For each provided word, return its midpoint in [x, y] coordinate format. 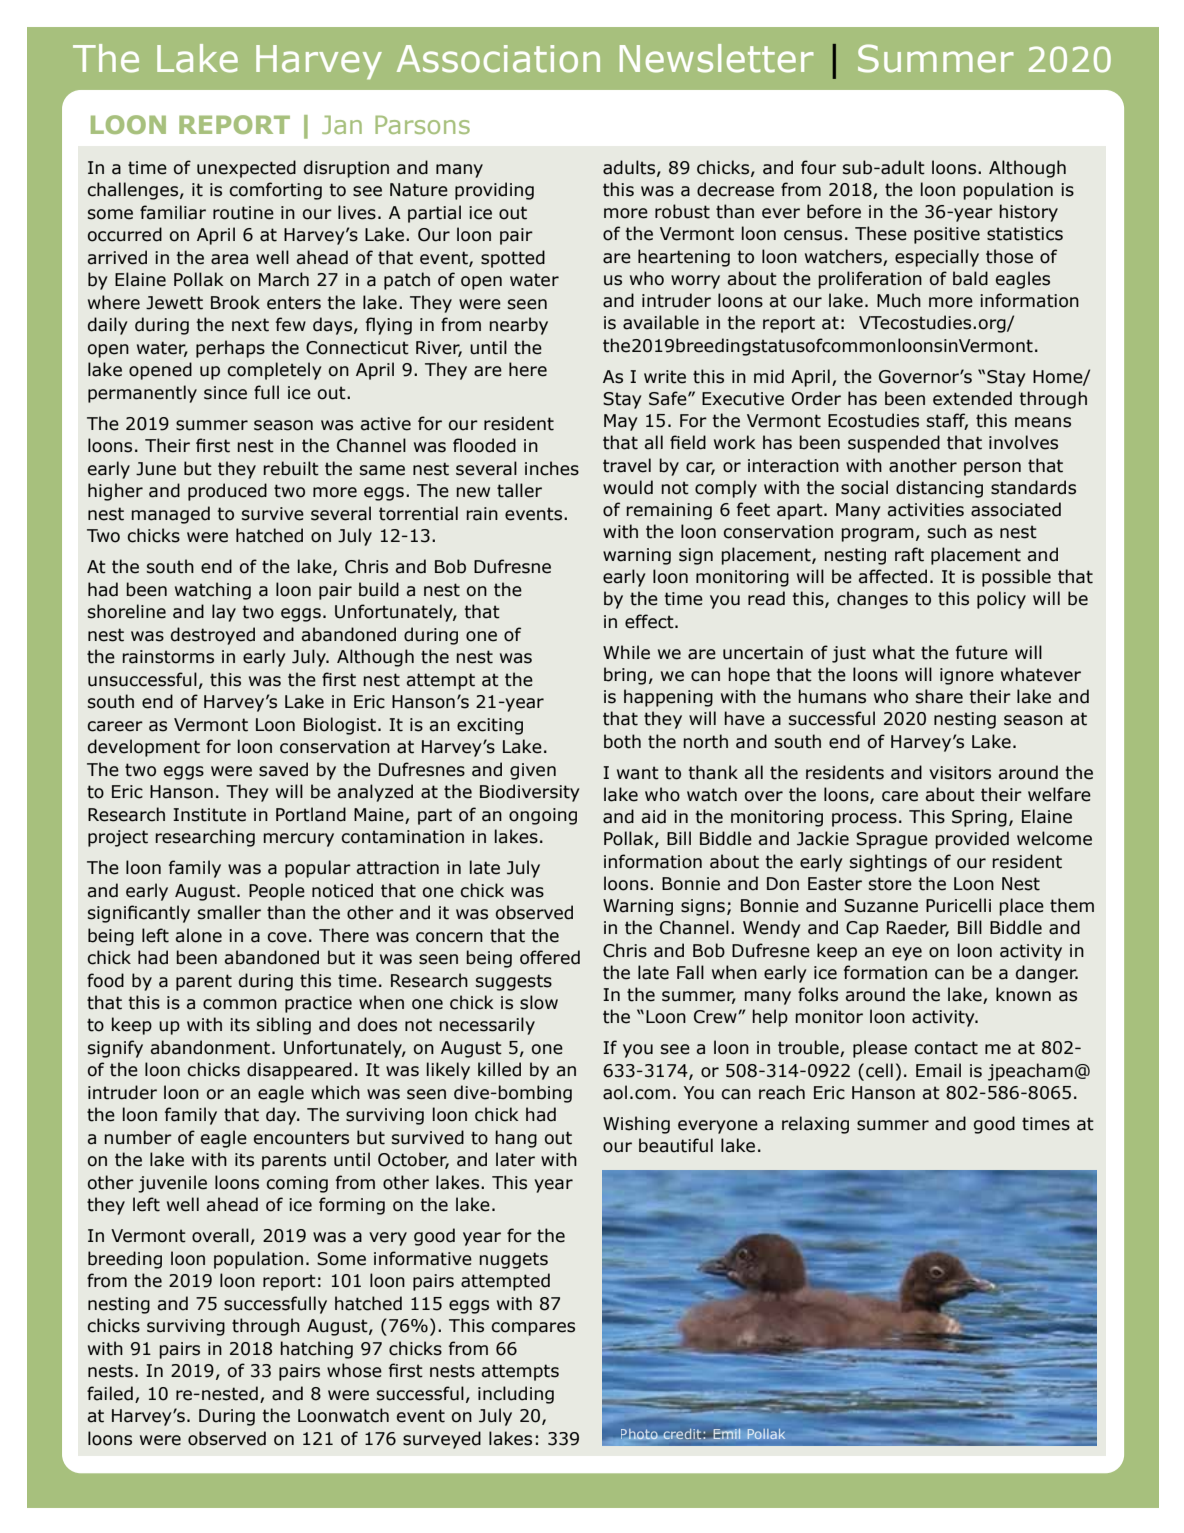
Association [498, 59]
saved [283, 769]
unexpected [246, 169]
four [818, 167]
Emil [726, 1434]
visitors [960, 773]
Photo [639, 1434]
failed [110, 1393]
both [622, 741]
